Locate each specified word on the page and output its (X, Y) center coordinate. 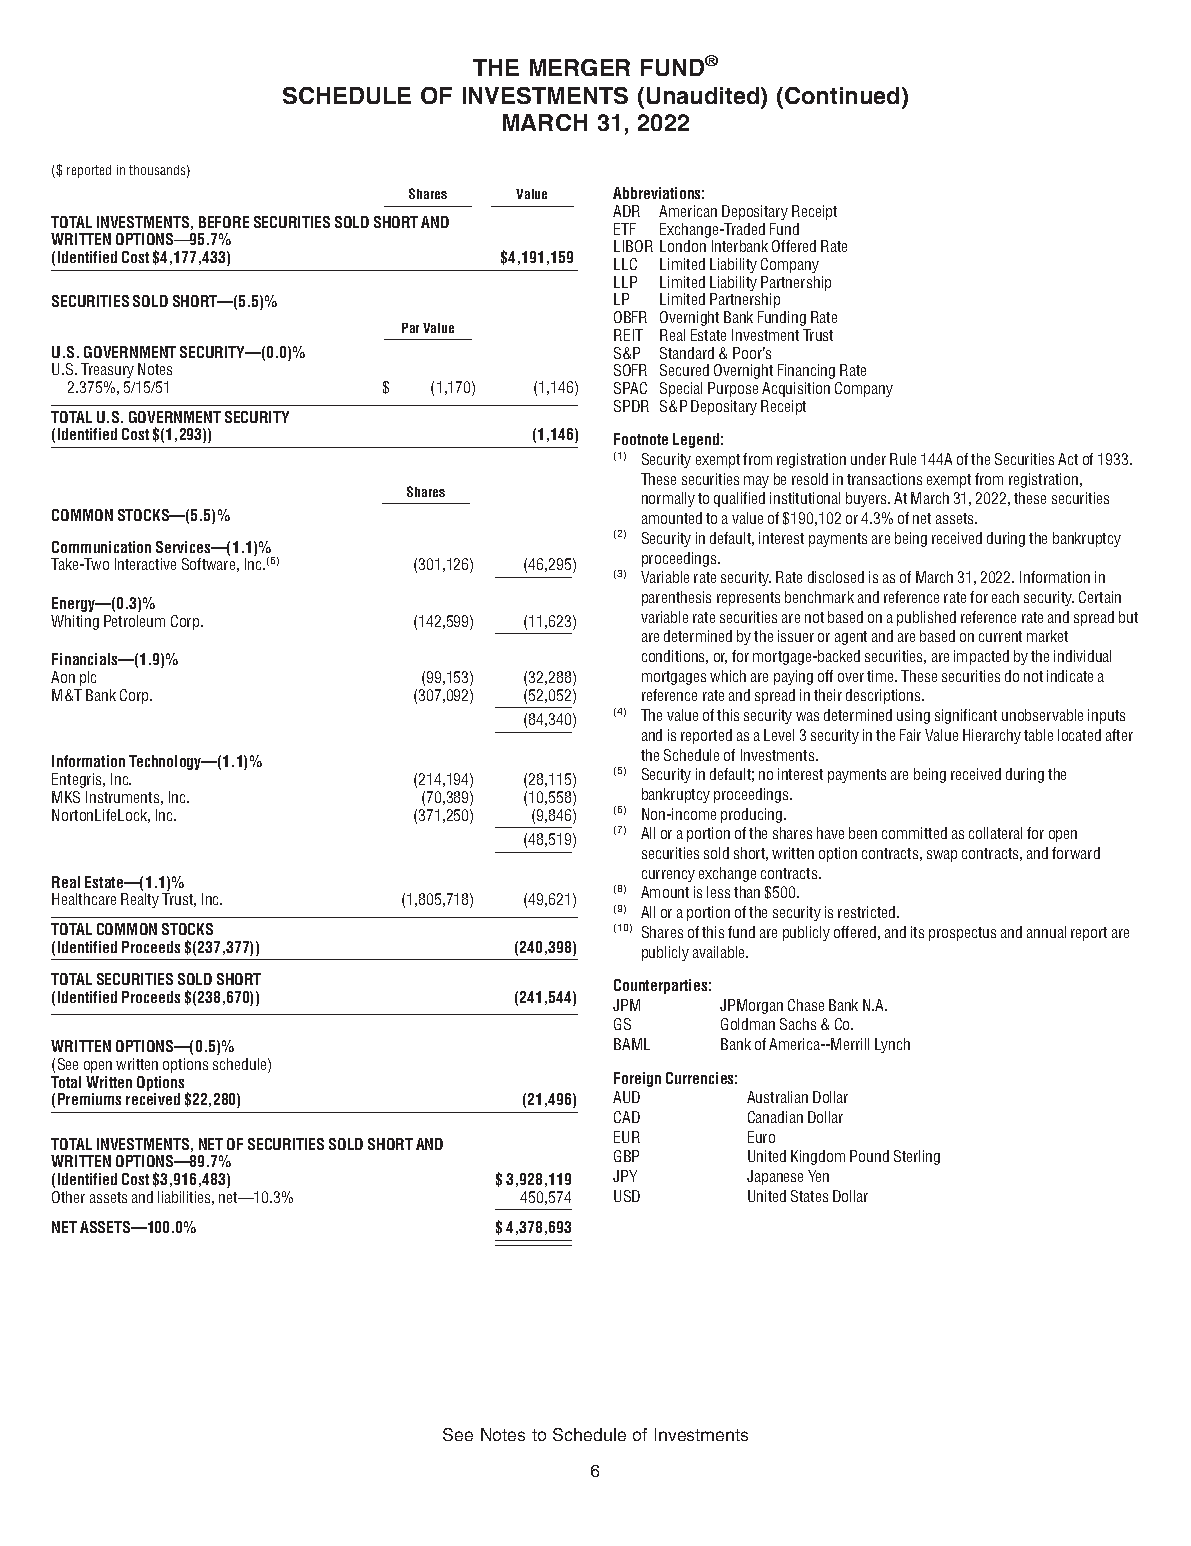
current (1000, 636)
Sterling (917, 1157)
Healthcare (84, 899)
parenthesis (676, 598)
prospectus (962, 934)
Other (68, 1197)
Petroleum (134, 621)
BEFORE (224, 222)
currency (668, 876)
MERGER (580, 67)
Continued (842, 95)
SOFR (630, 370)
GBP (626, 1156)
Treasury (107, 370)
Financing (806, 371)
